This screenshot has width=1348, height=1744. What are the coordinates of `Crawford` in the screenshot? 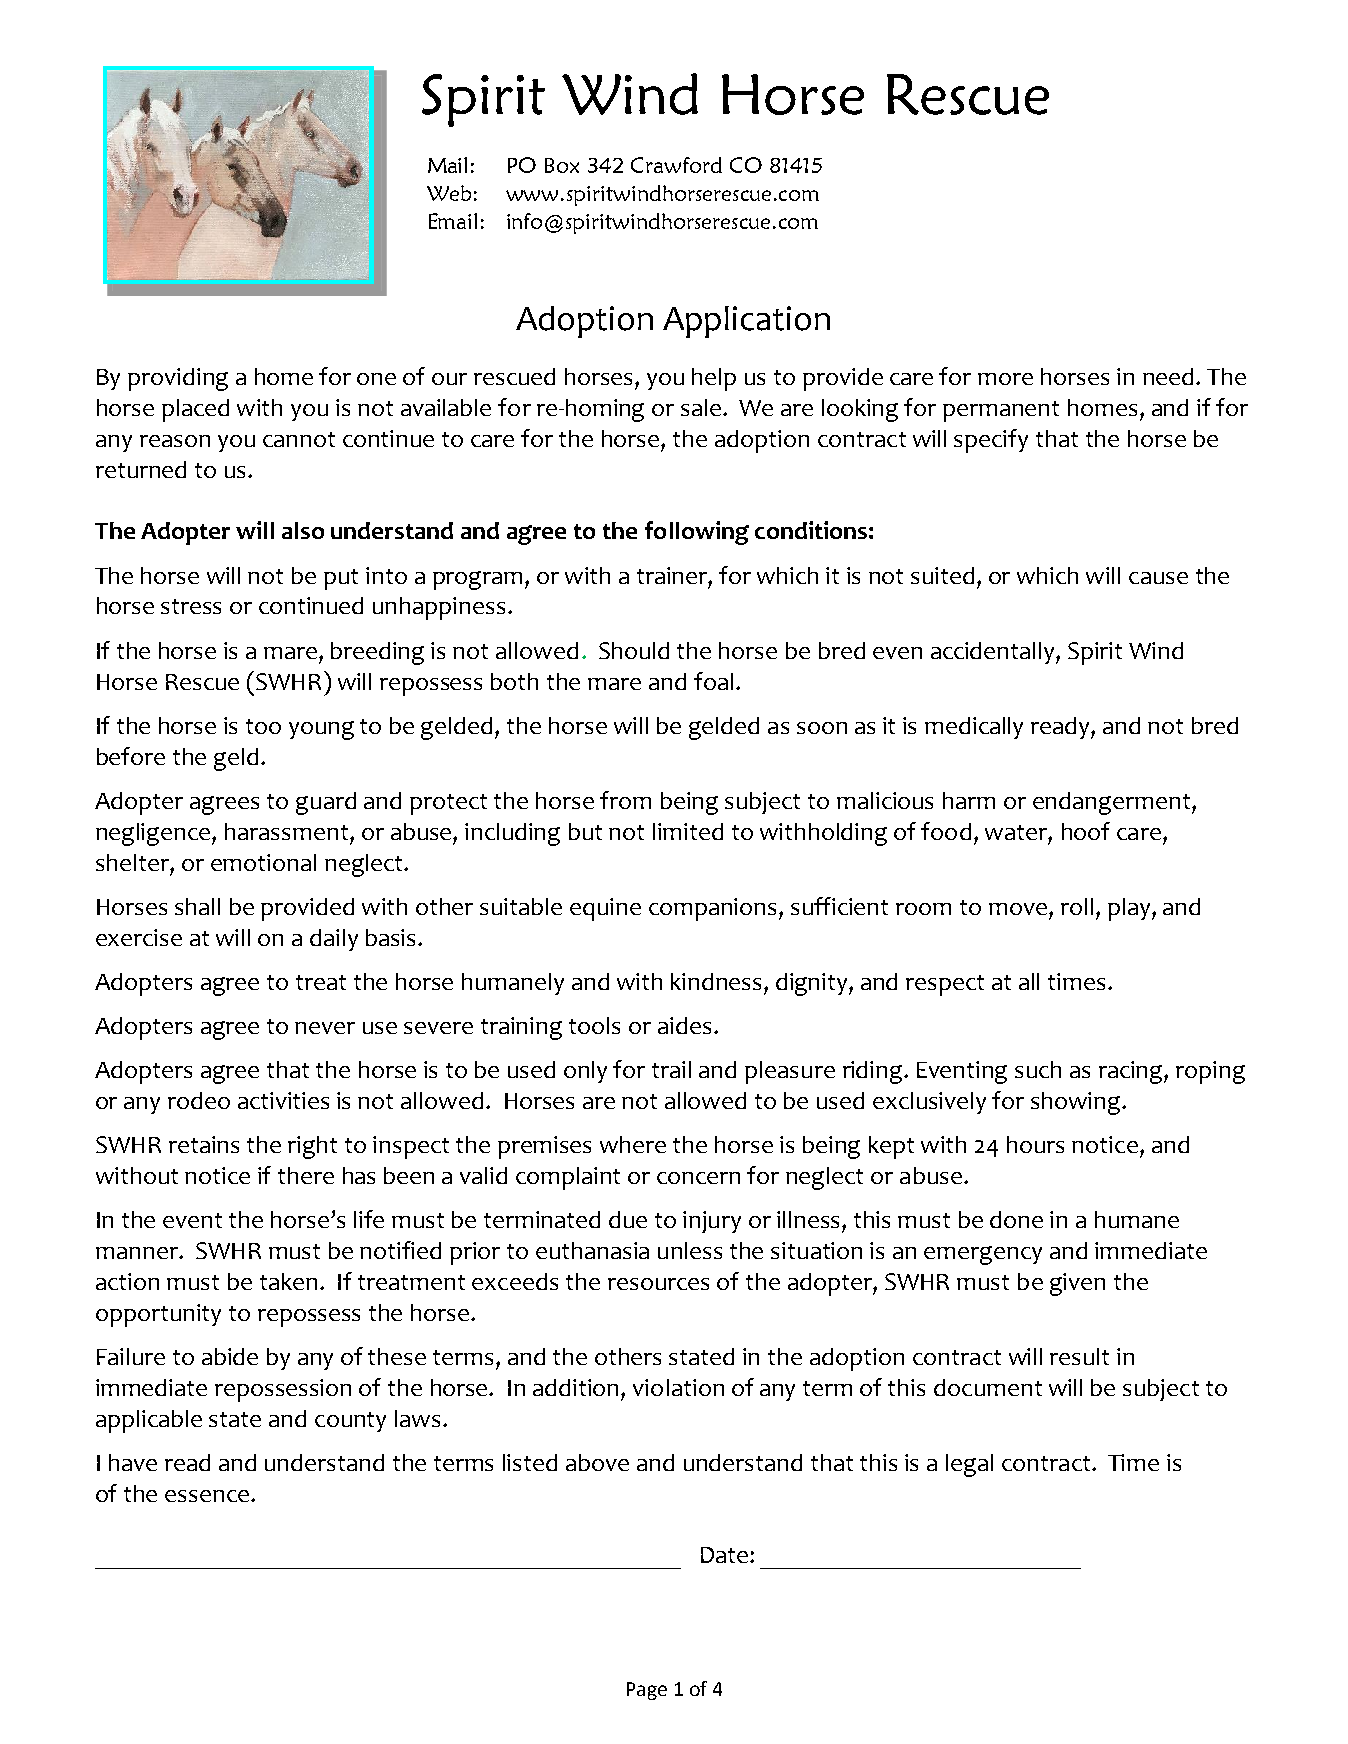 It's located at (676, 165).
